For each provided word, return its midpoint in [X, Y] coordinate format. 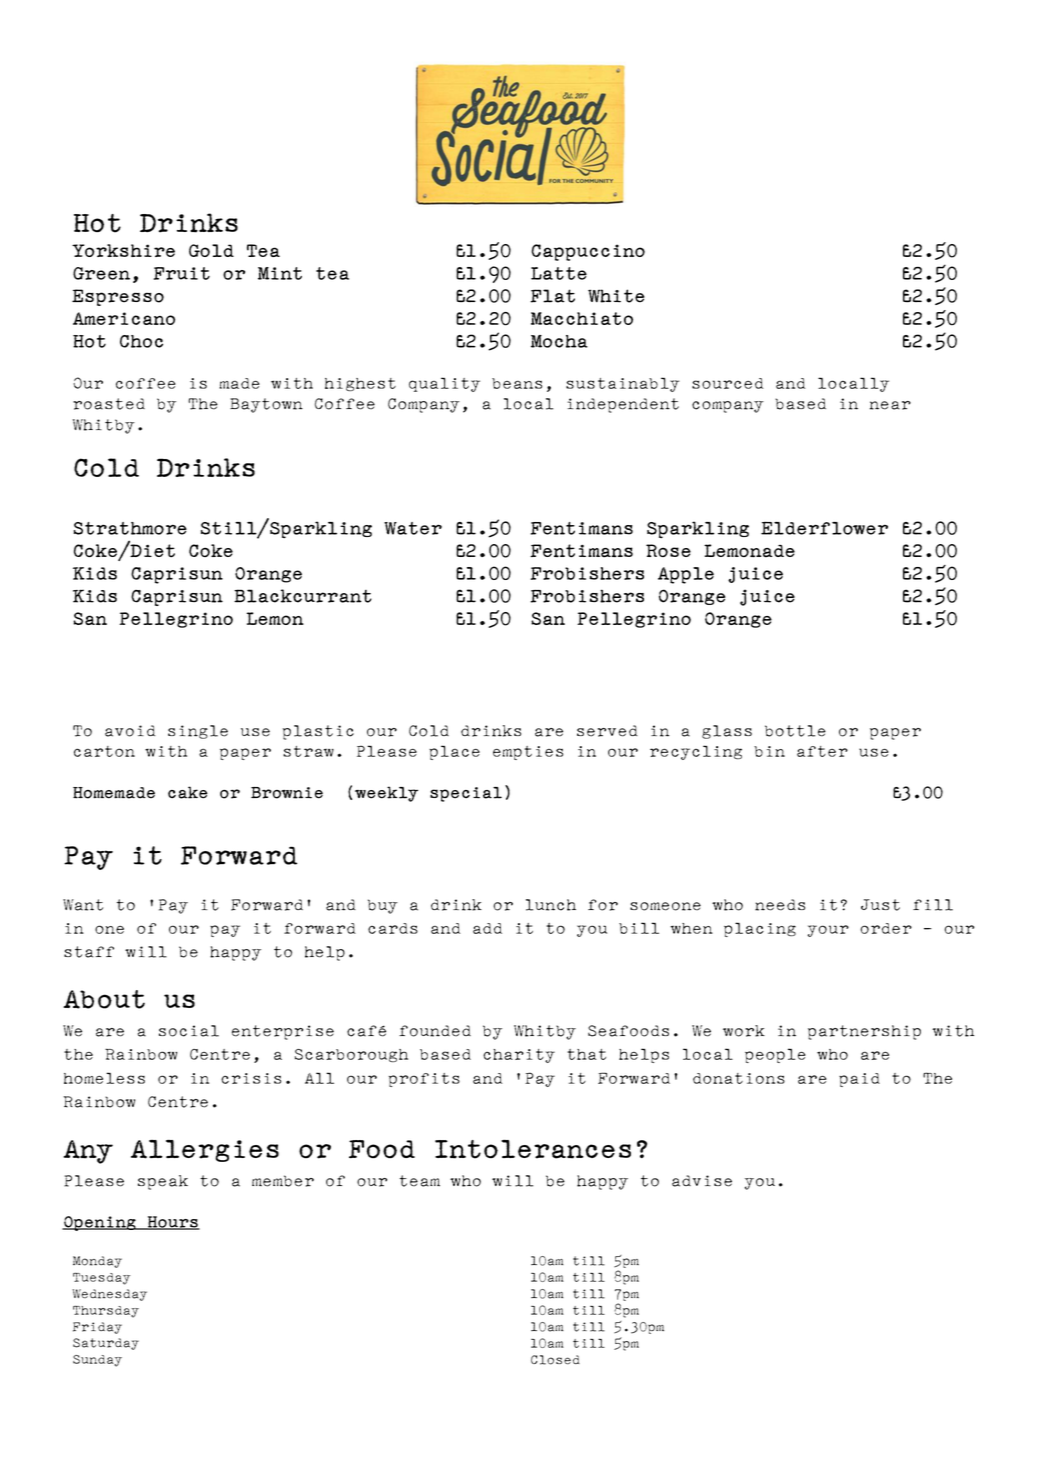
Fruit [182, 273]
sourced [727, 383]
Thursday [106, 1312]
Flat [552, 296]
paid [859, 1080]
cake [188, 792]
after [822, 751]
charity [519, 1056]
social [189, 1031]
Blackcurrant [303, 596]
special [466, 794]
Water [413, 528]
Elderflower [824, 528]
